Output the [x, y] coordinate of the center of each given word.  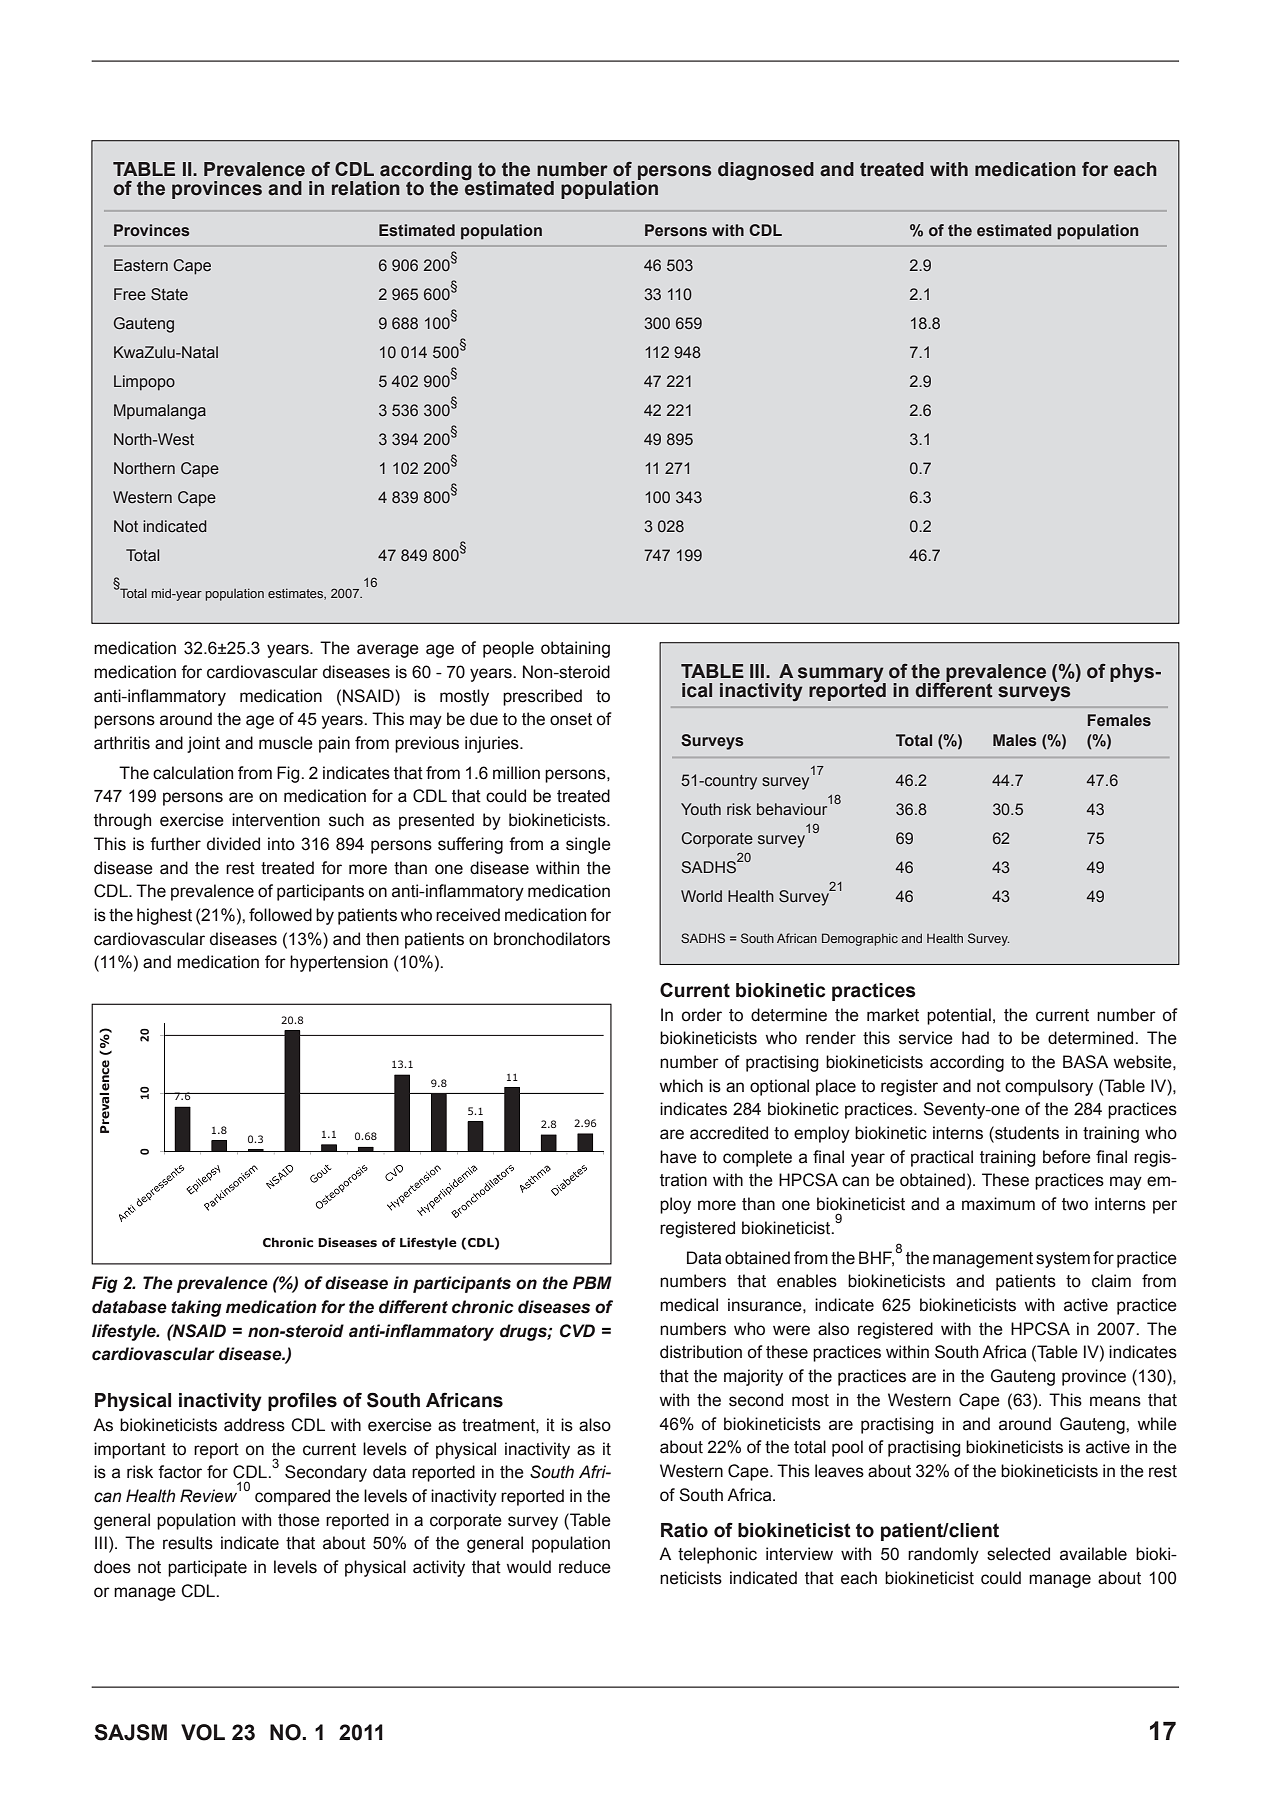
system [1063, 1260]
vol [203, 1732]
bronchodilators [552, 939]
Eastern [141, 265]
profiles [302, 1401]
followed [280, 915]
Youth [701, 809]
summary [842, 675]
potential [959, 1016]
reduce [585, 1567]
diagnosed [766, 171]
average [388, 651]
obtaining [575, 649]
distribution [701, 1352]
